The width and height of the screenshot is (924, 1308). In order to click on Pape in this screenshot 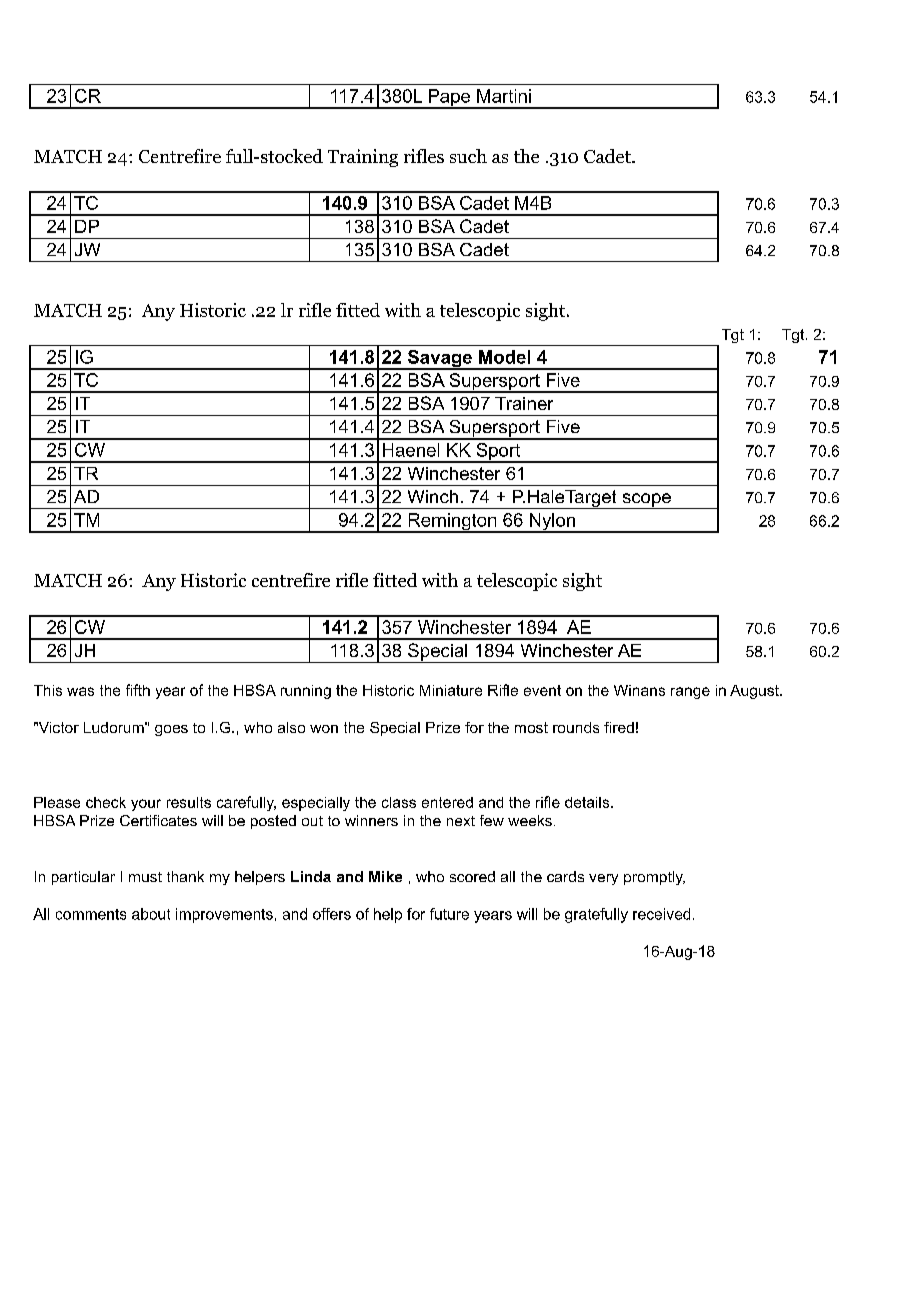, I will do `click(449, 99)`.
